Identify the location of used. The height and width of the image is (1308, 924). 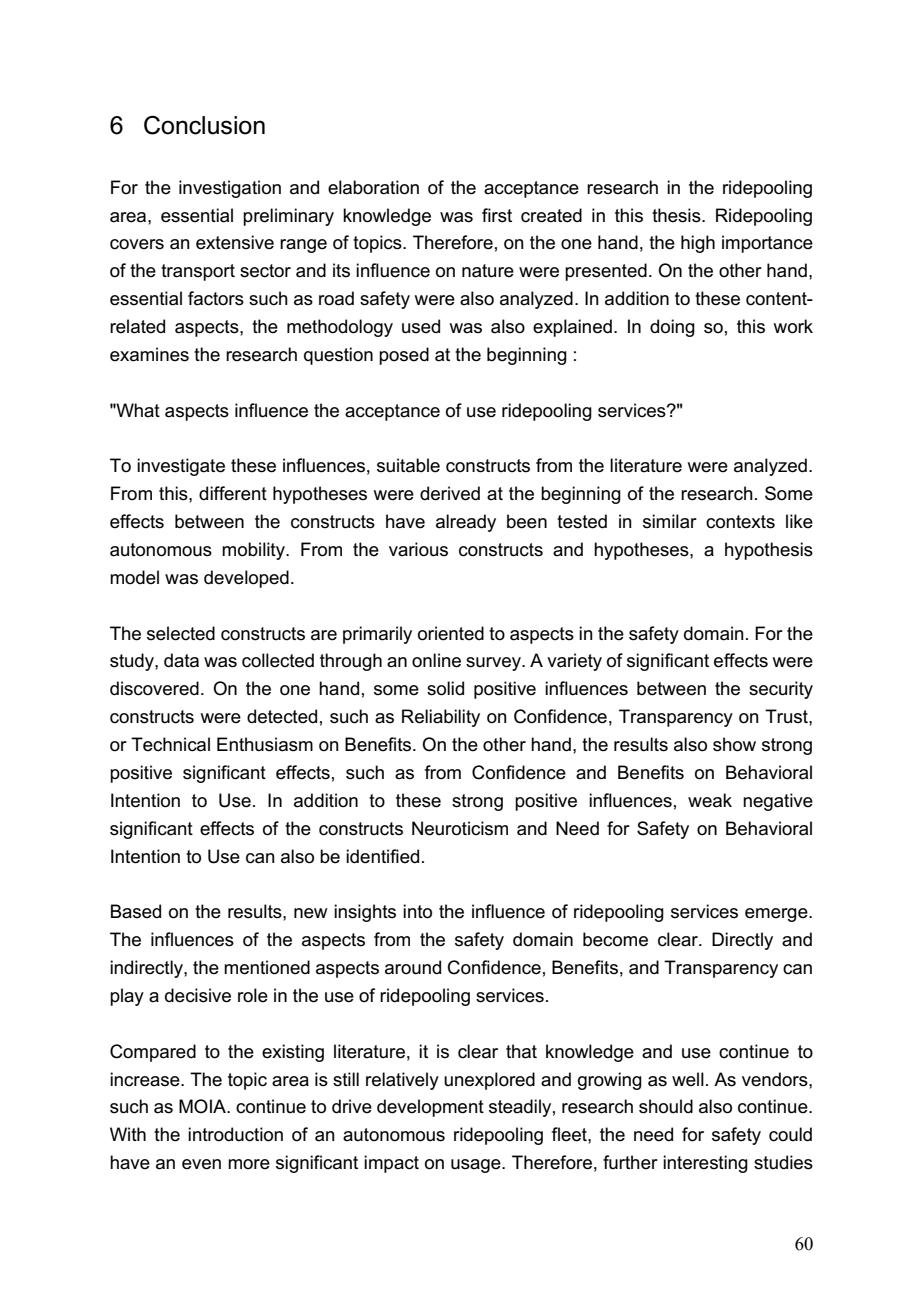
(421, 326).
